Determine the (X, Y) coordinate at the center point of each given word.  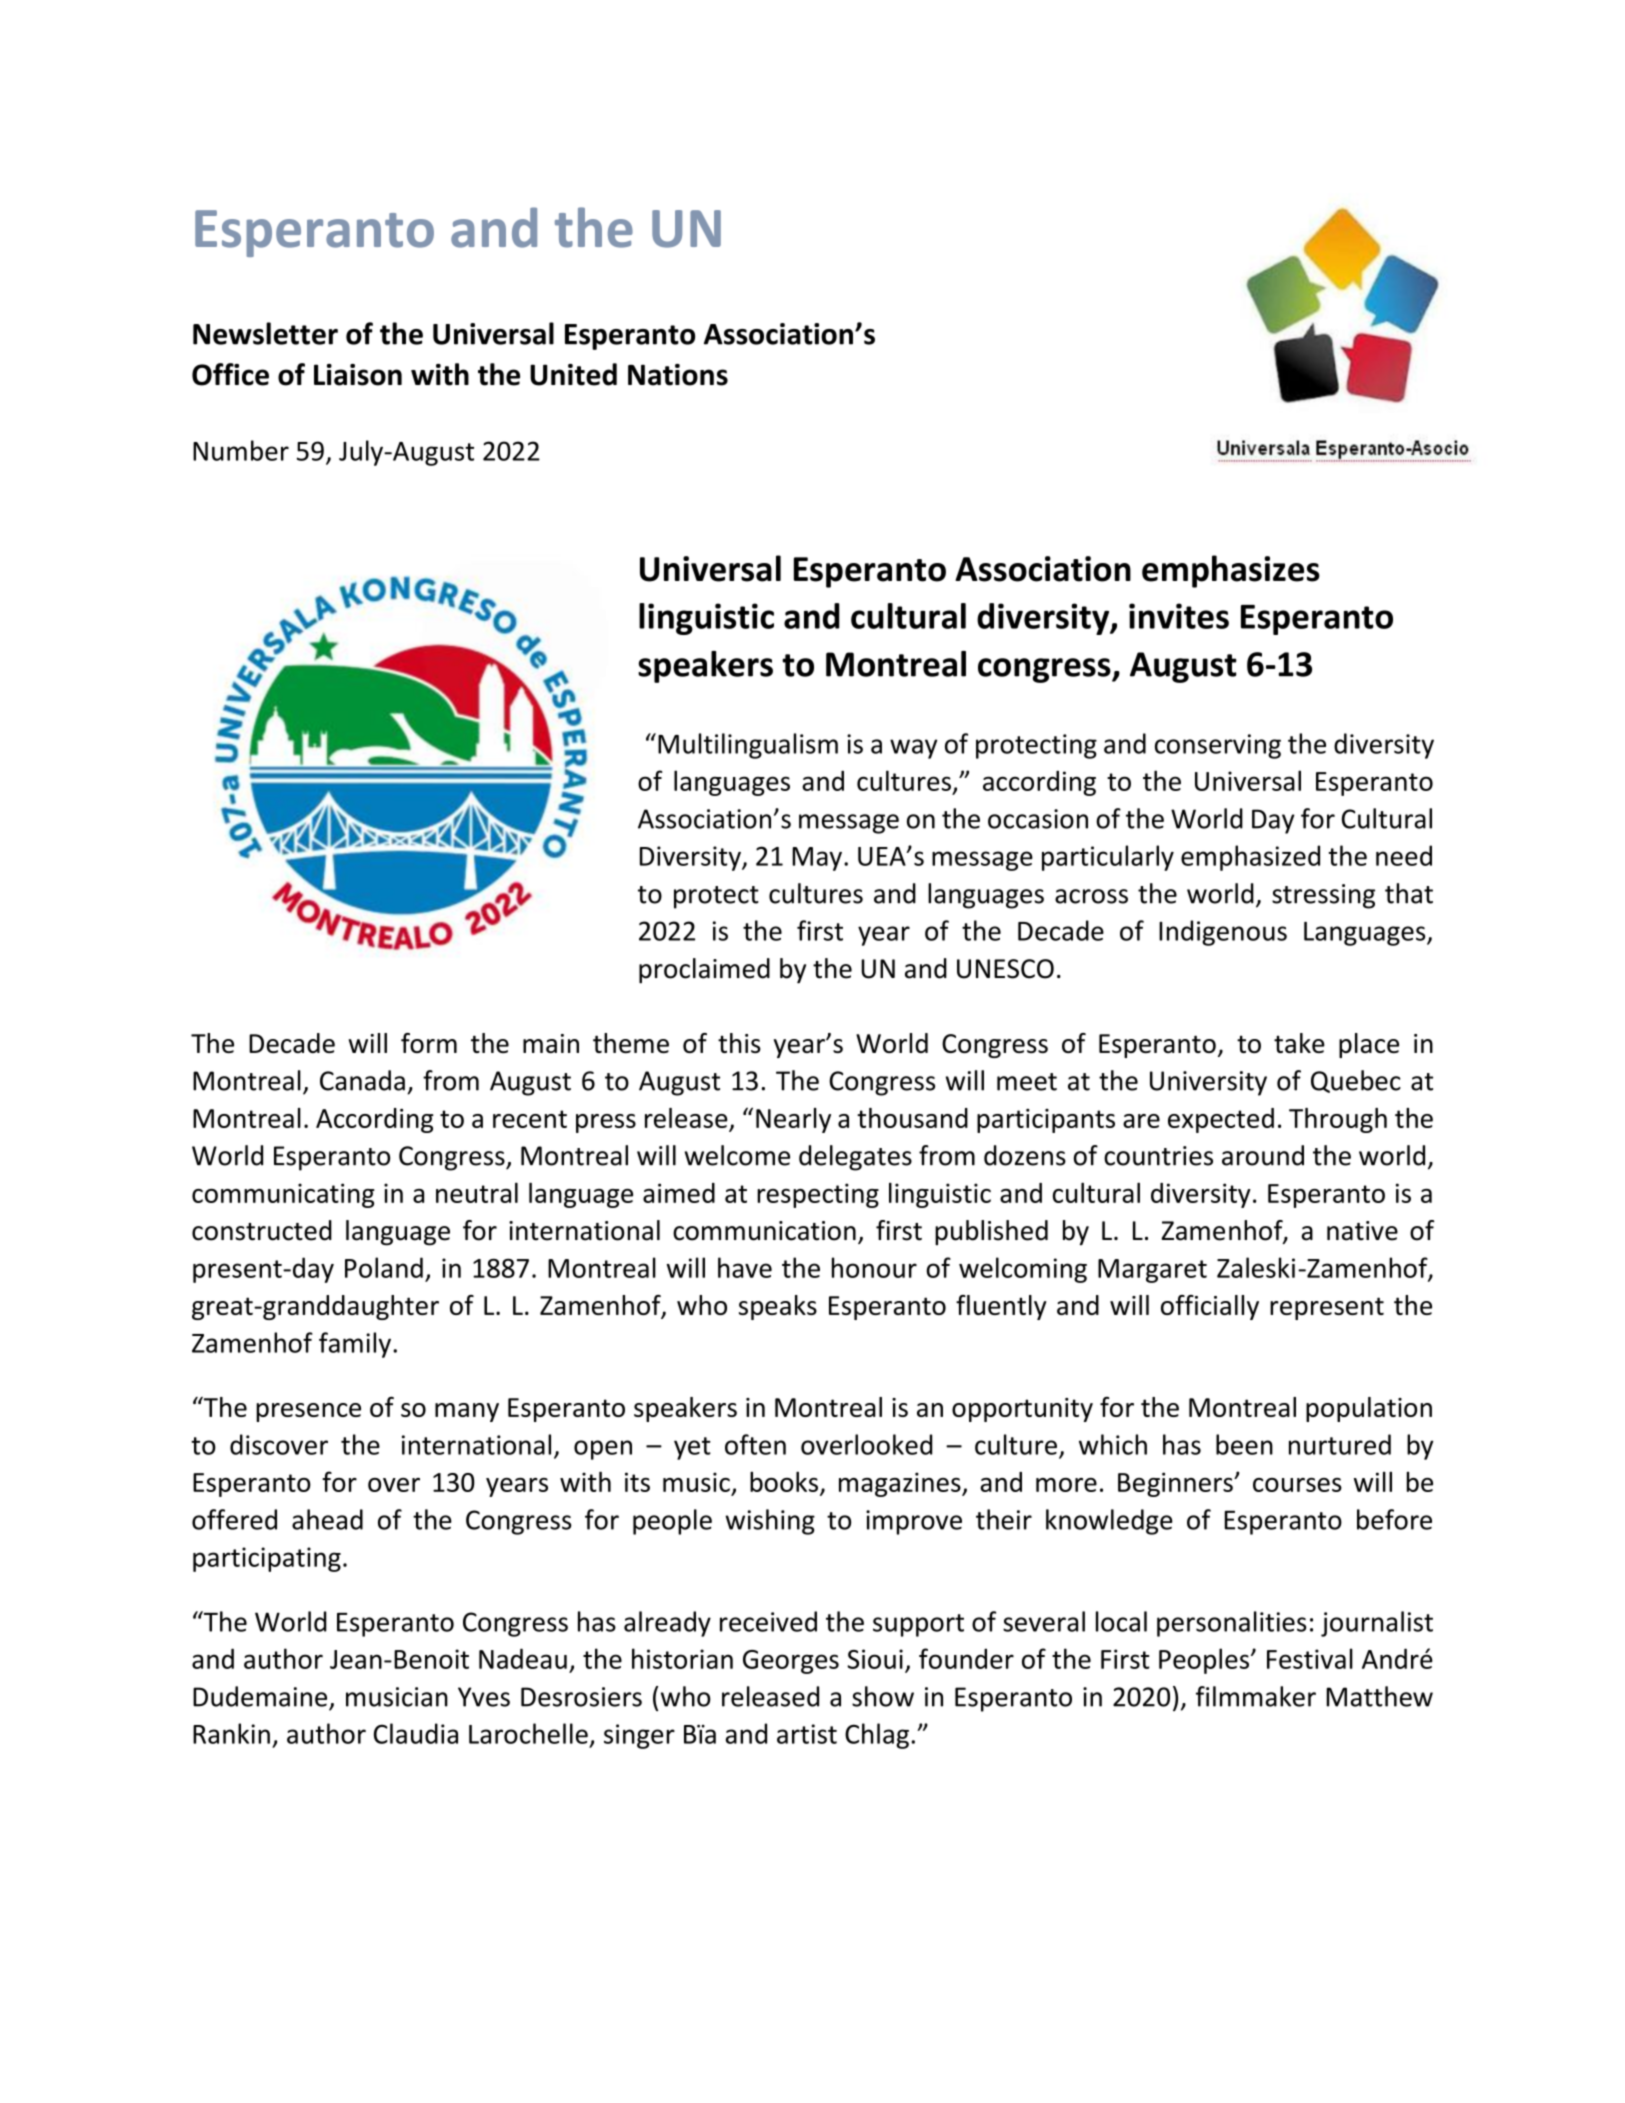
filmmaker (1256, 1696)
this (739, 1043)
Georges (791, 1662)
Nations (678, 375)
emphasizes (1231, 571)
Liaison (358, 375)
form (429, 1043)
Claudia (416, 1733)
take (1299, 1043)
